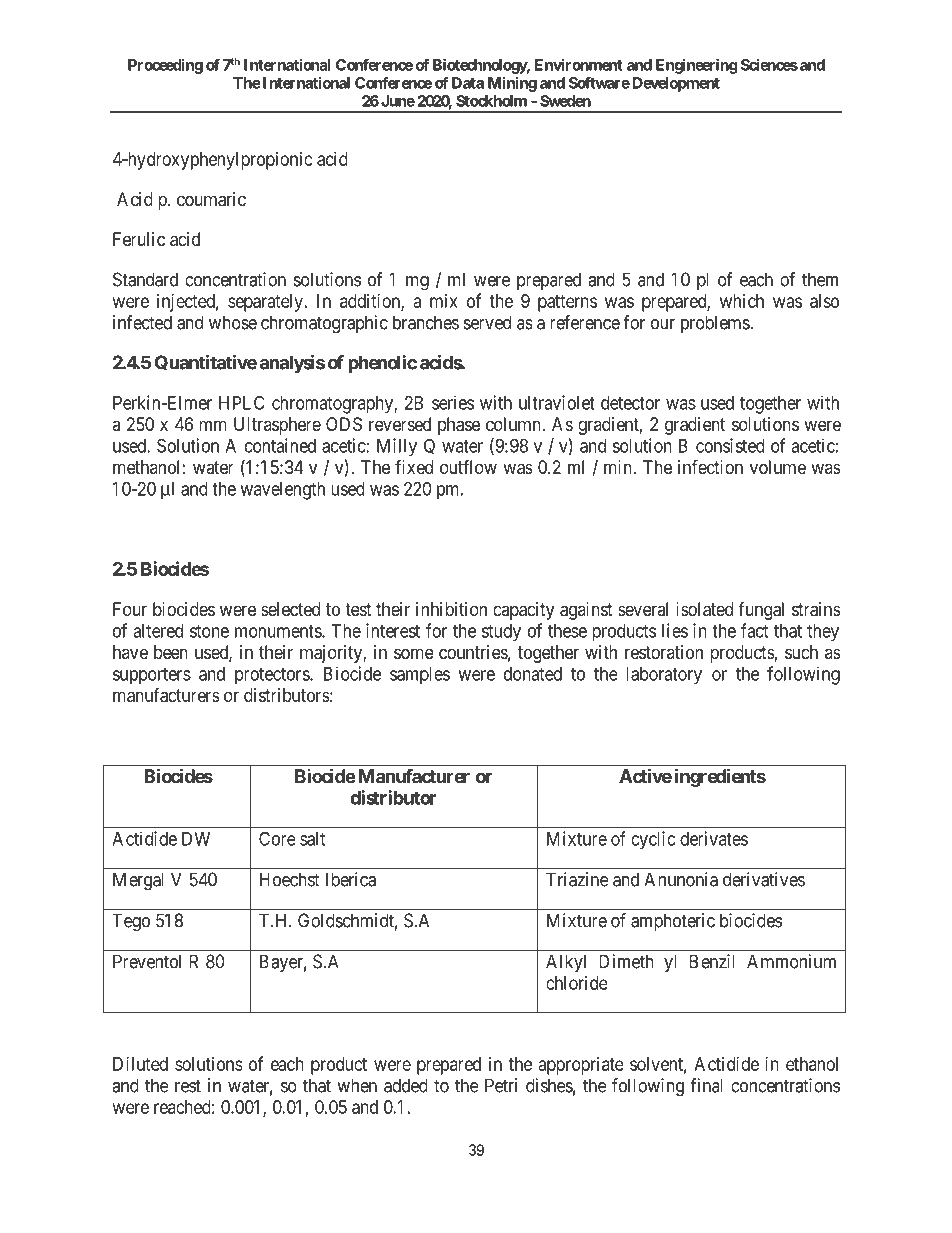  Describe the element at coordinates (706, 1085) in the page. I see `final` at that location.
